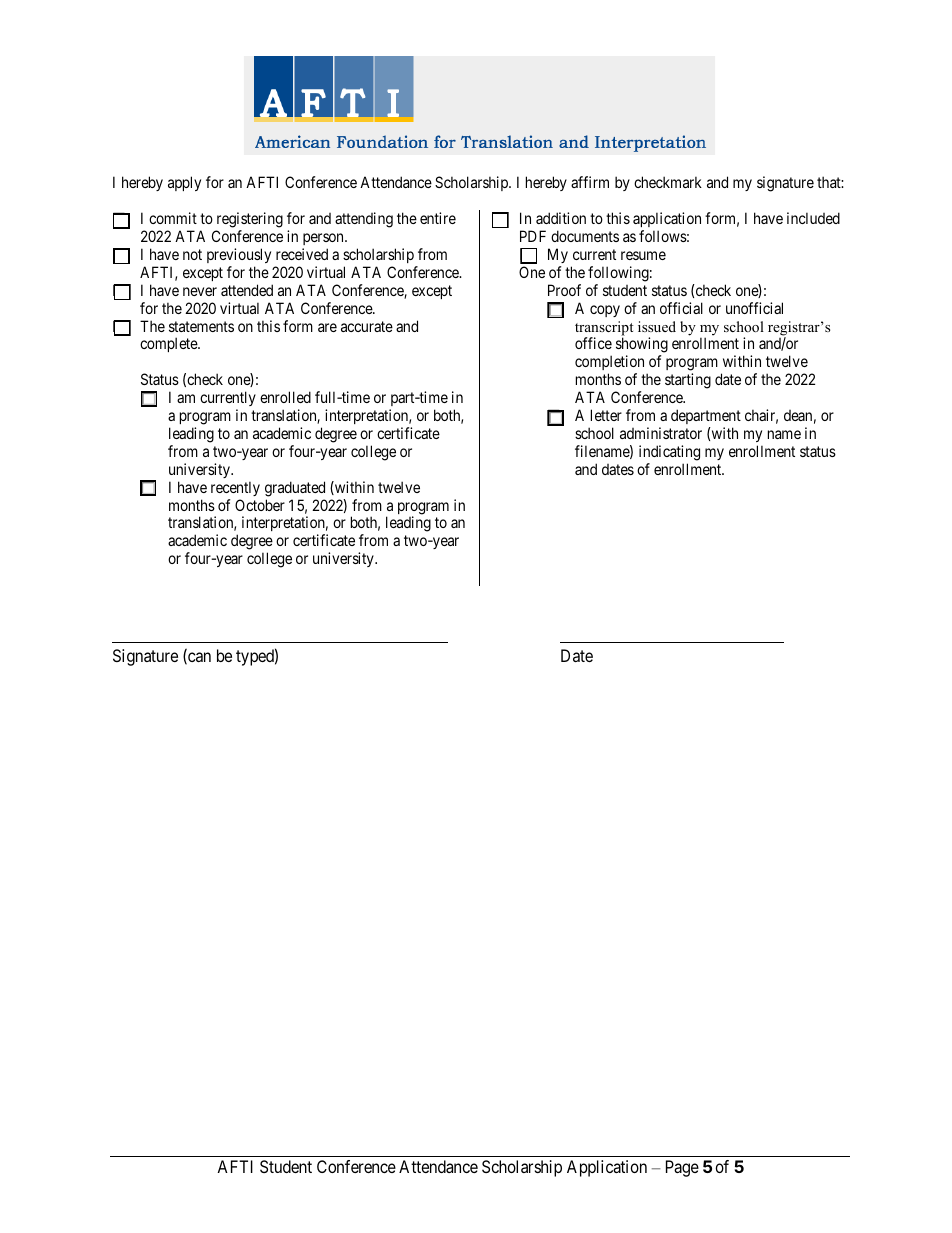 The image size is (952, 1233). I want to click on included, so click(813, 218).
